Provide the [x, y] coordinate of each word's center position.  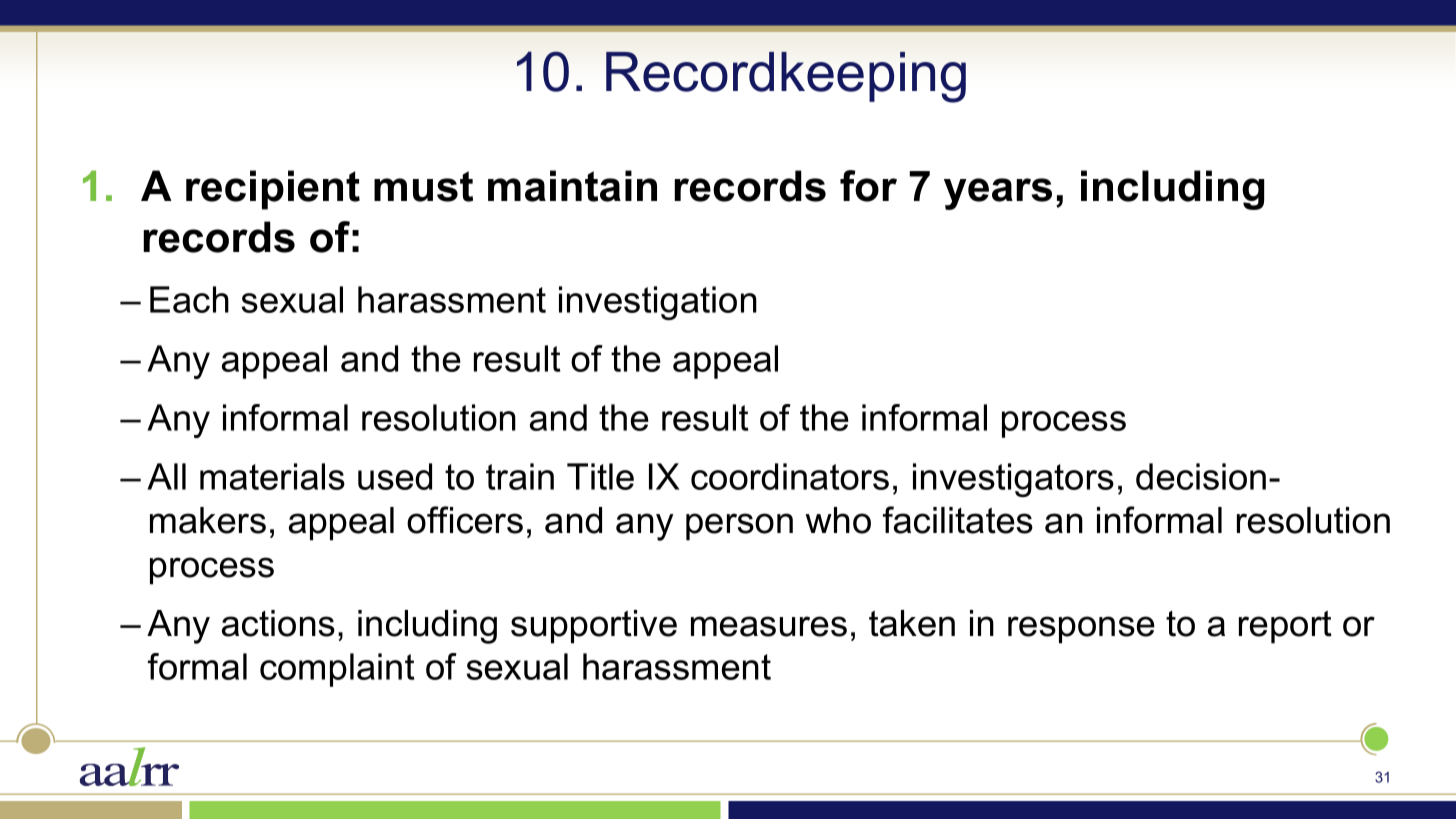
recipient [273, 190]
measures [769, 626]
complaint [337, 670]
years [998, 194]
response [1081, 630]
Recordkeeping [786, 77]
